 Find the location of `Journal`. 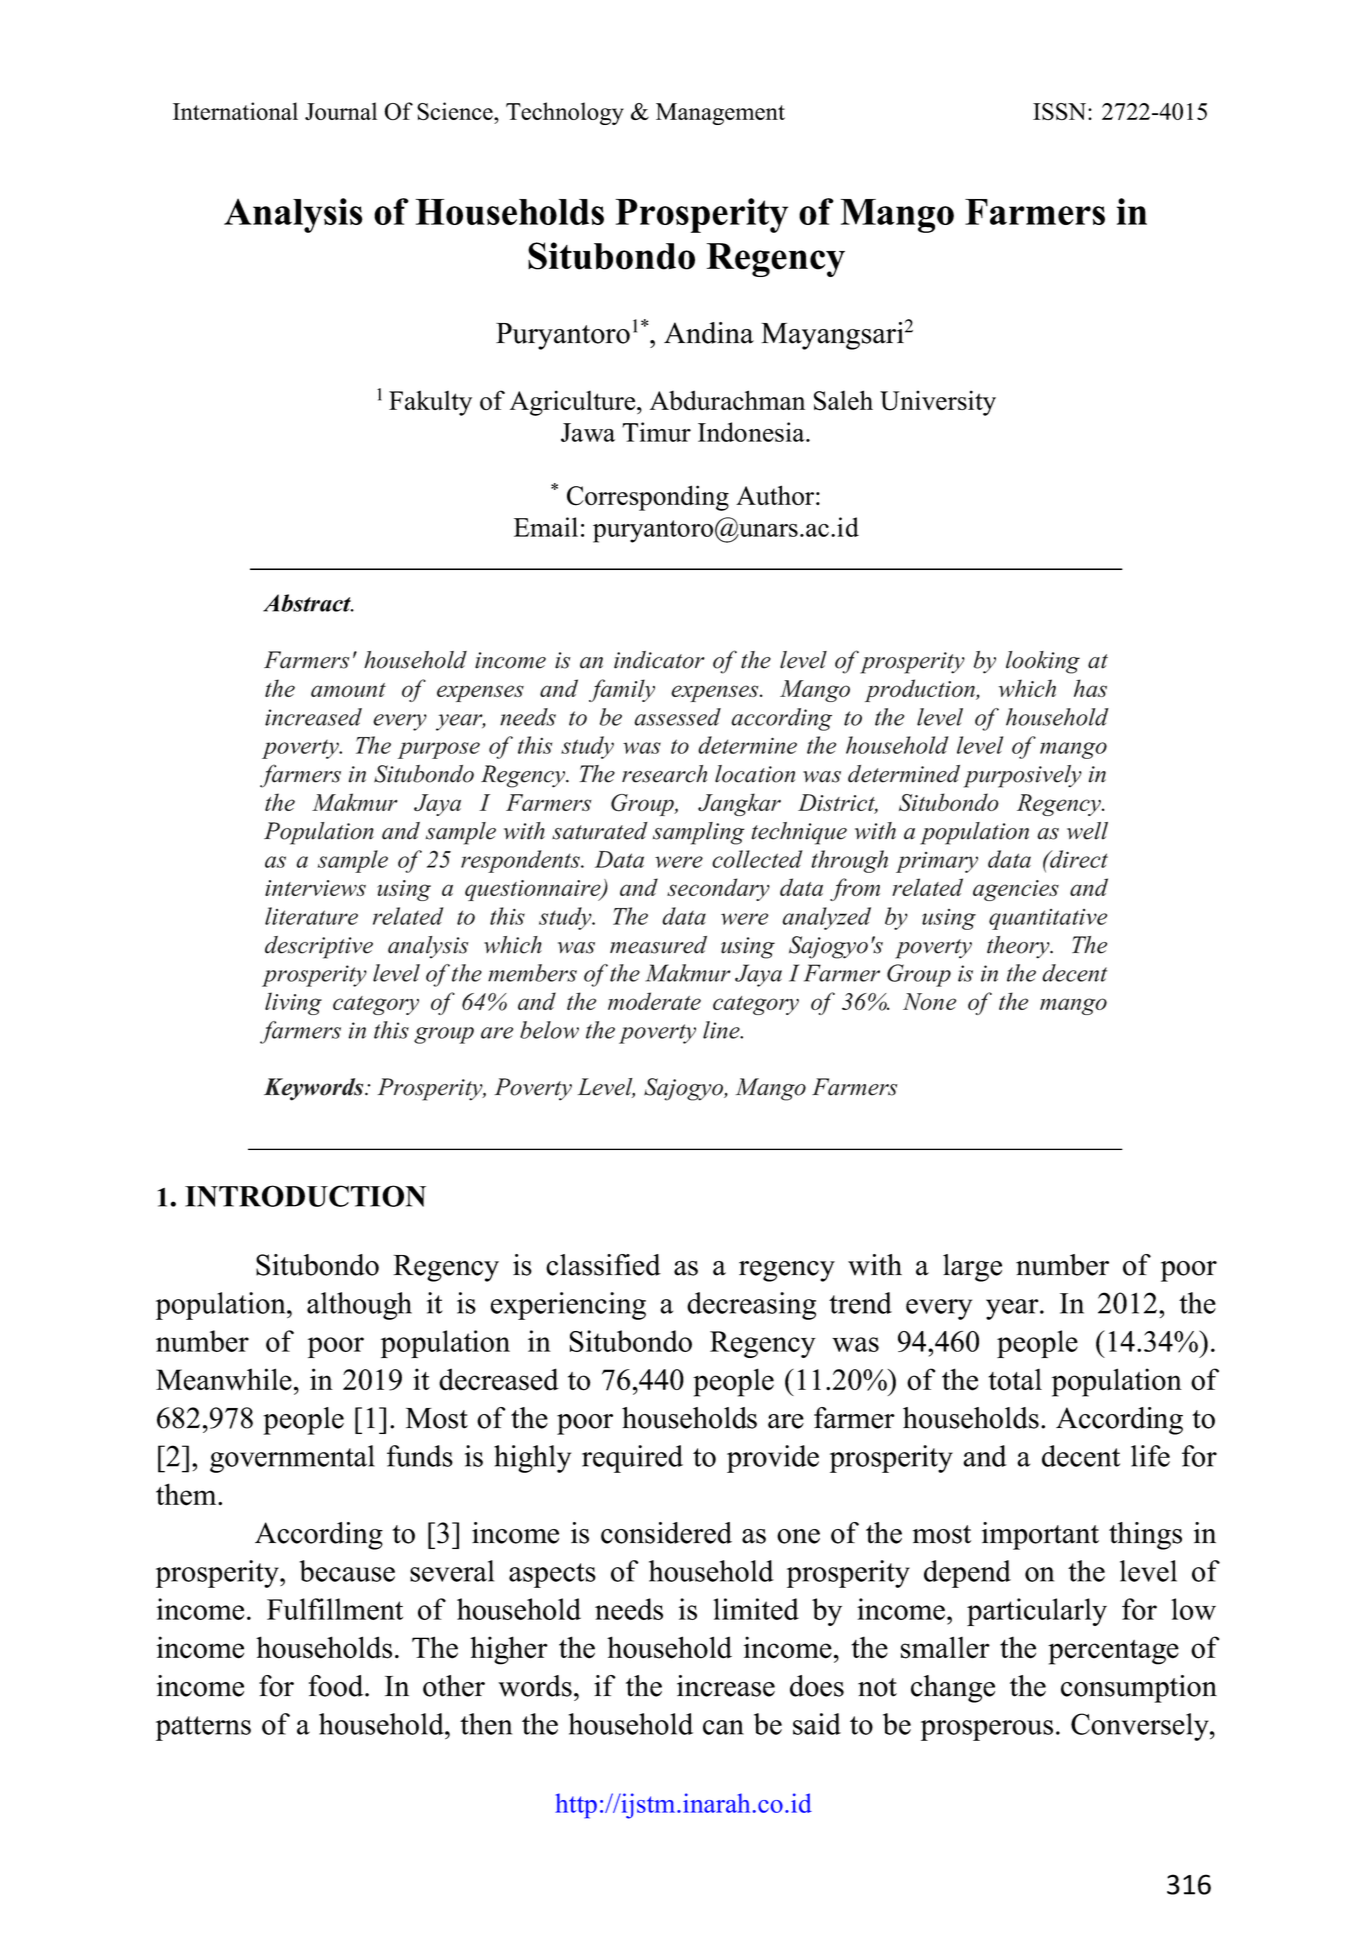

Journal is located at coordinates (341, 111).
